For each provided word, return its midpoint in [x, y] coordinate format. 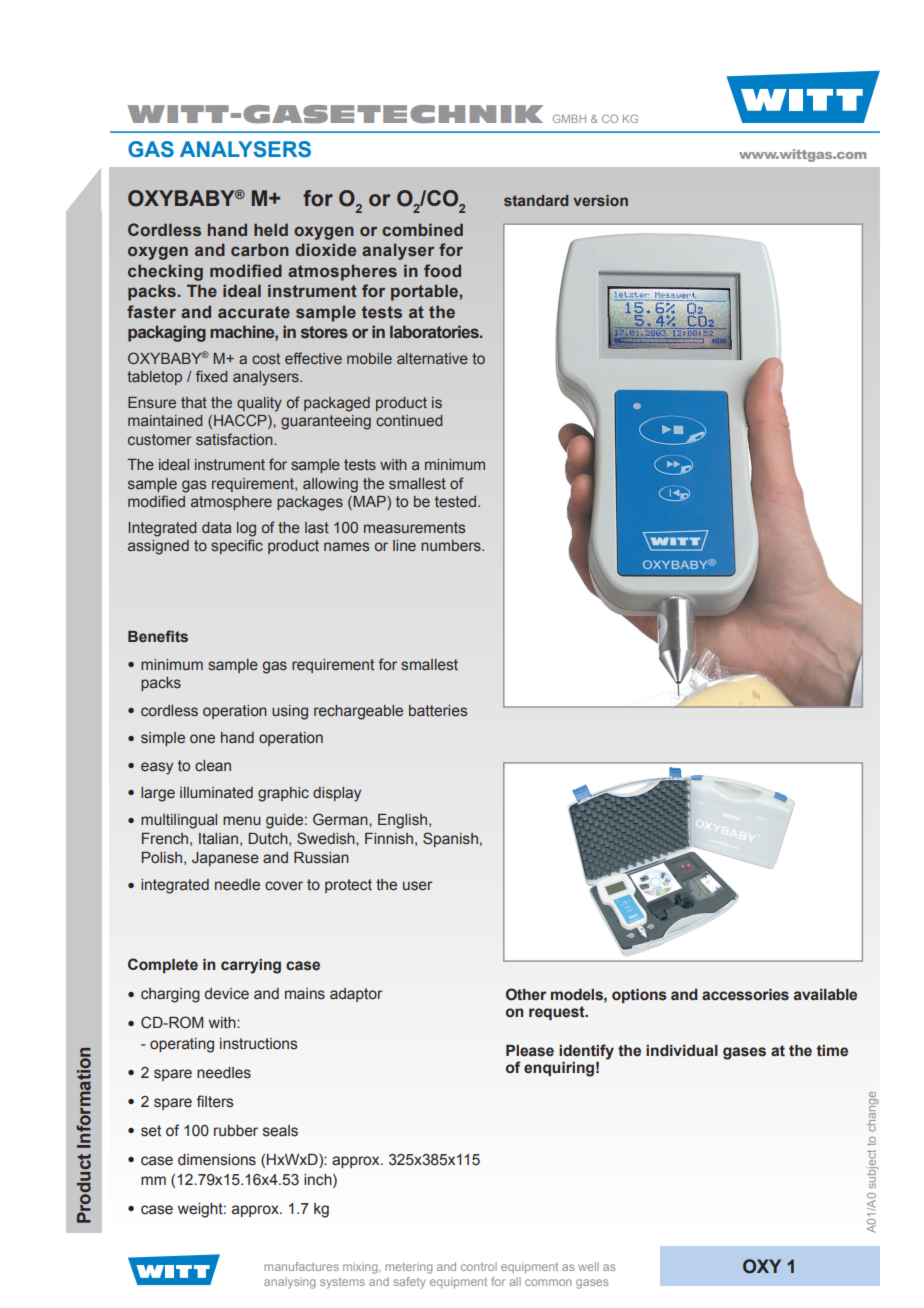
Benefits [158, 636]
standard [536, 200]
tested [455, 501]
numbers [452, 545]
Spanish [450, 839]
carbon [260, 249]
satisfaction [235, 439]
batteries [438, 711]
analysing [289, 1283]
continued [409, 420]
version [600, 200]
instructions [258, 1044]
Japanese [225, 859]
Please [530, 1051]
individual [682, 1051]
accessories [745, 995]
